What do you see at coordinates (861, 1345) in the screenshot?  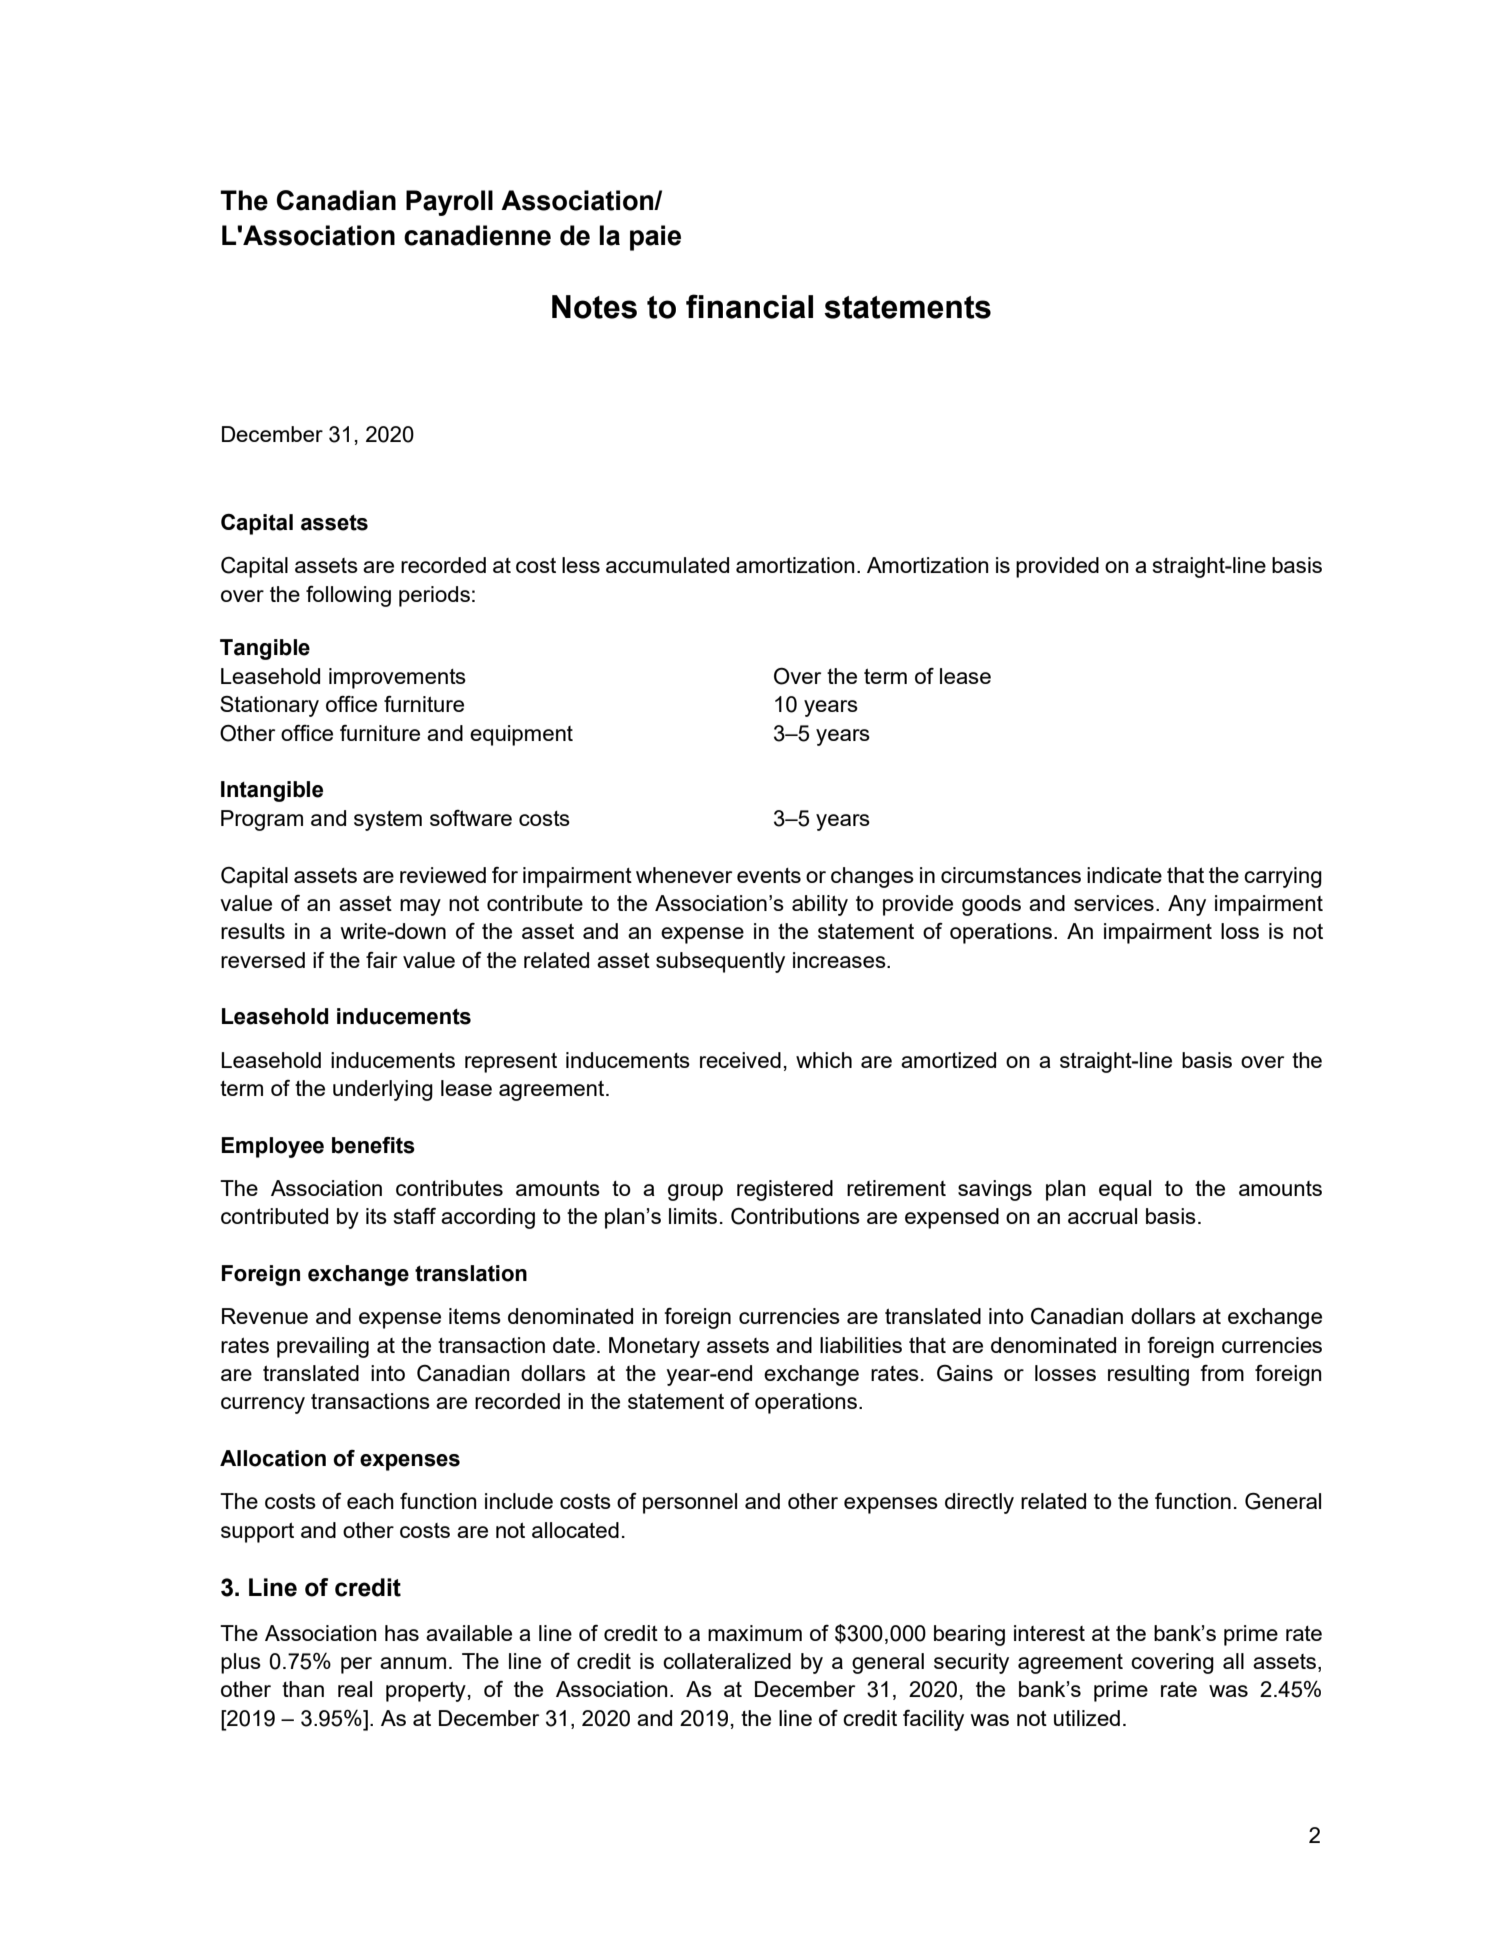 I see `liabilities` at bounding box center [861, 1345].
